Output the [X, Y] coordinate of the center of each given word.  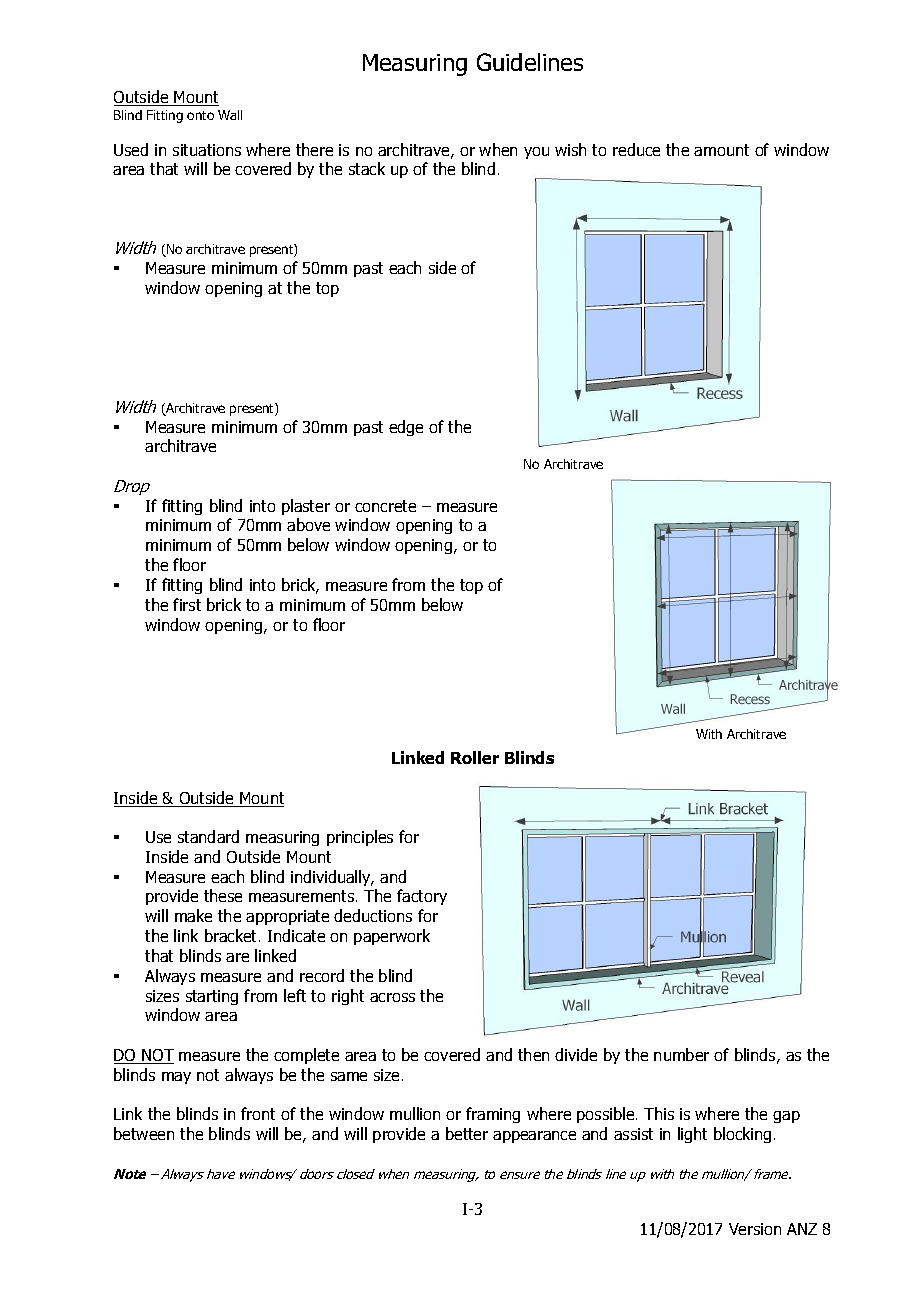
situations [207, 150]
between [144, 1133]
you [536, 153]
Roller [475, 757]
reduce [636, 149]
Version [755, 1229]
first [187, 604]
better [467, 1133]
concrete [385, 506]
